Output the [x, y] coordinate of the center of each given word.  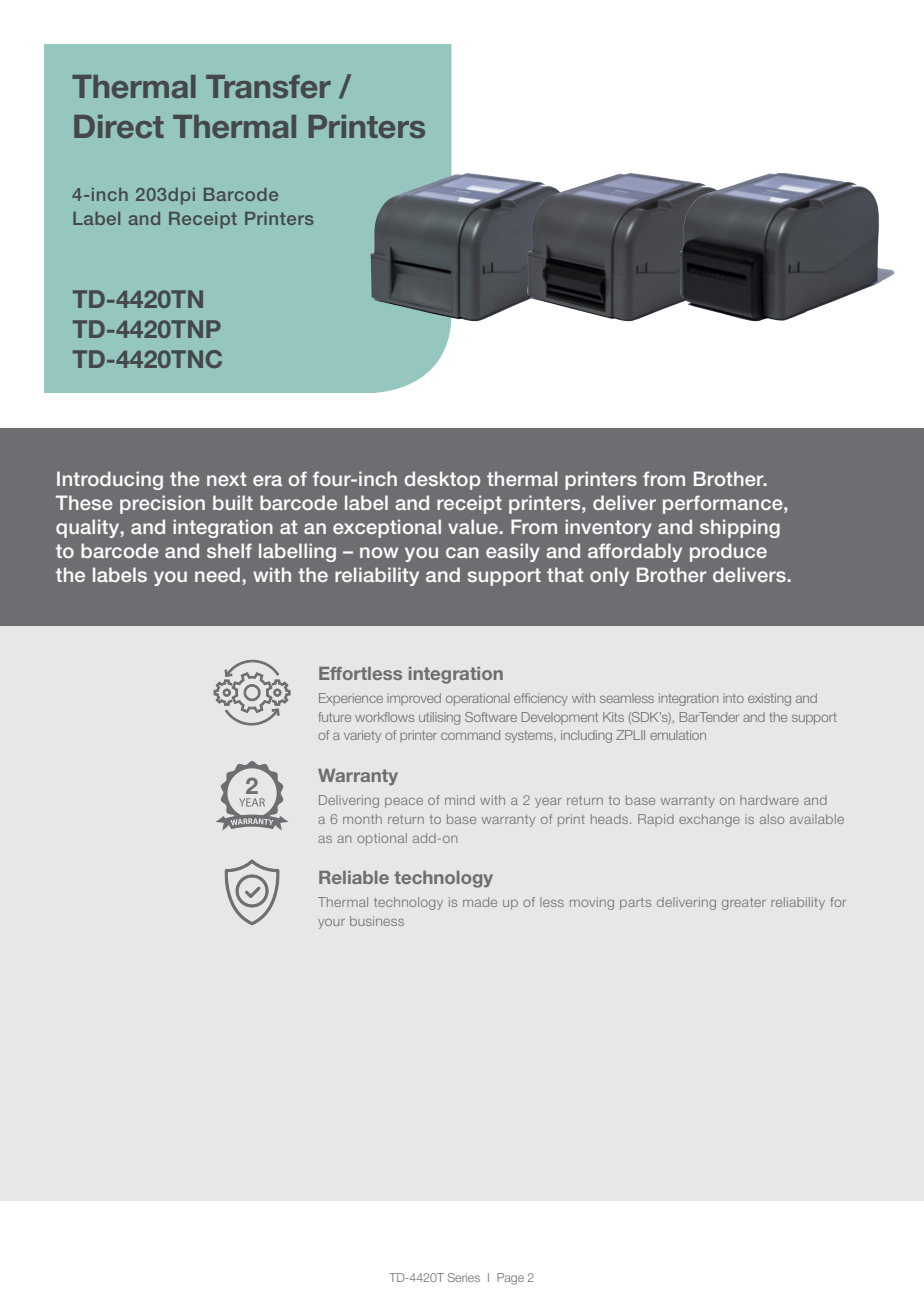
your [331, 923]
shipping [740, 528]
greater [744, 904]
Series [464, 1277]
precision [162, 504]
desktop [442, 480]
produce [728, 552]
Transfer [268, 87]
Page [510, 1279]
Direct [119, 127]
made [480, 902]
